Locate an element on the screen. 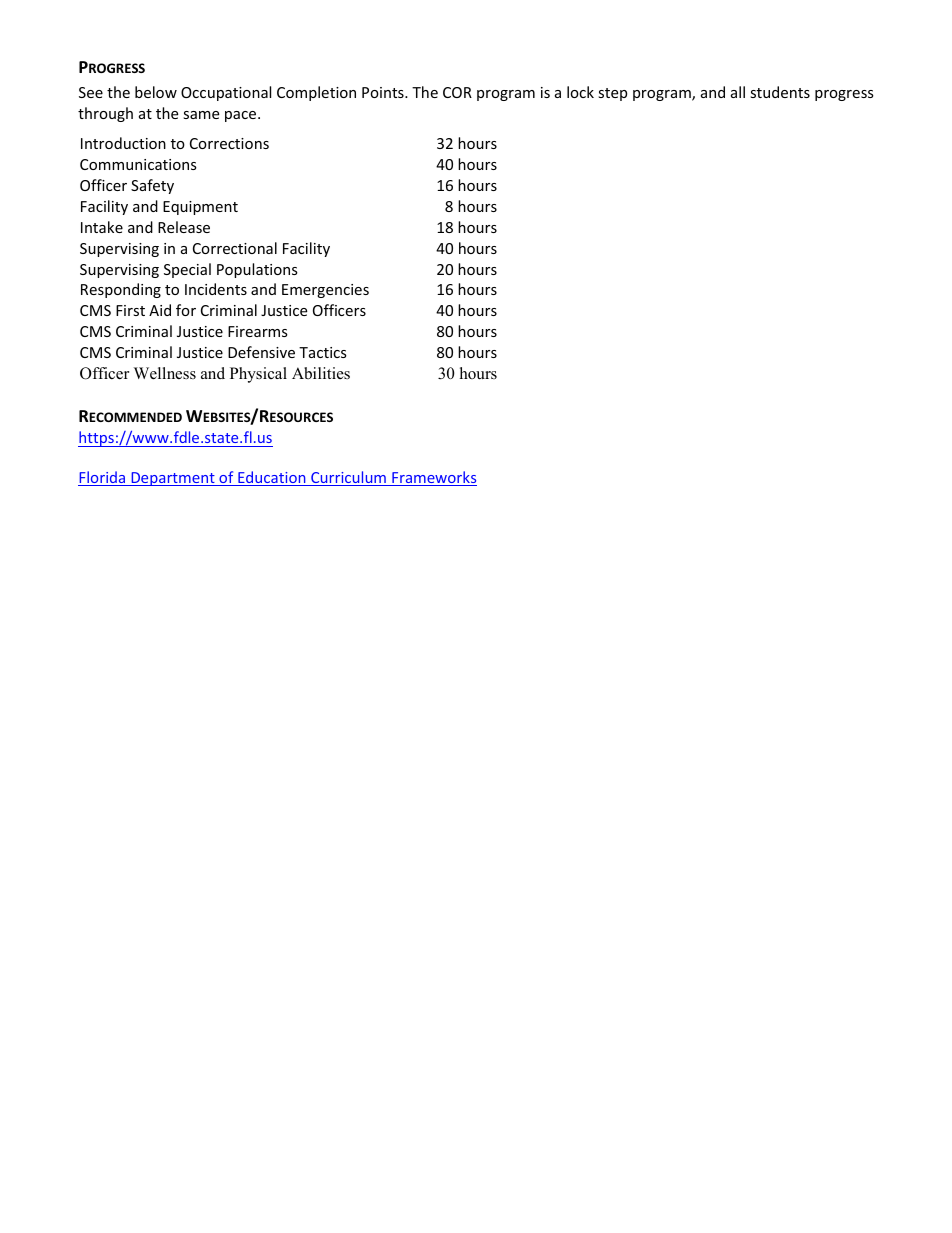 The image size is (952, 1233). Equipment is located at coordinates (200, 208).
